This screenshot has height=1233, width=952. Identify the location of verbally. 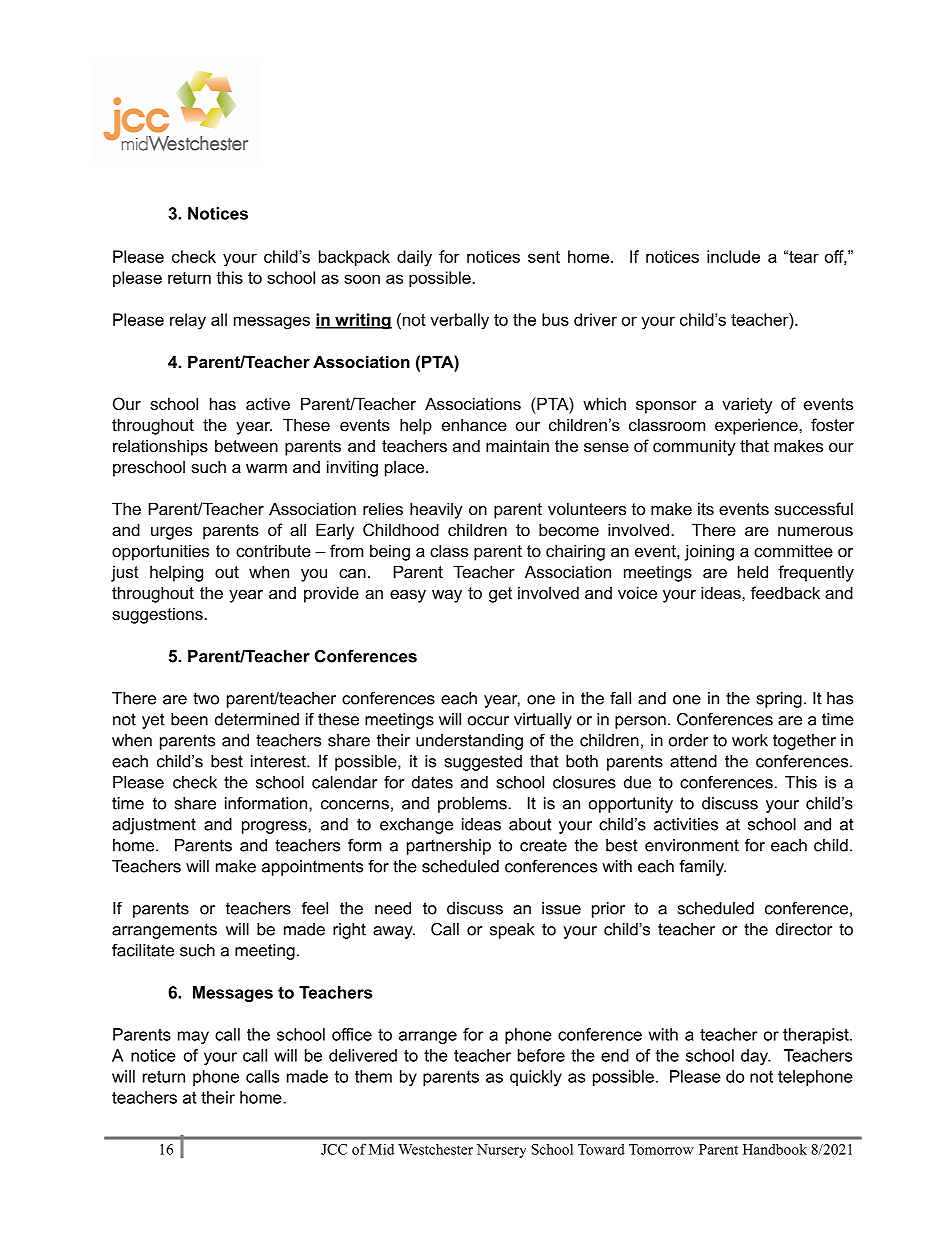
(459, 321).
